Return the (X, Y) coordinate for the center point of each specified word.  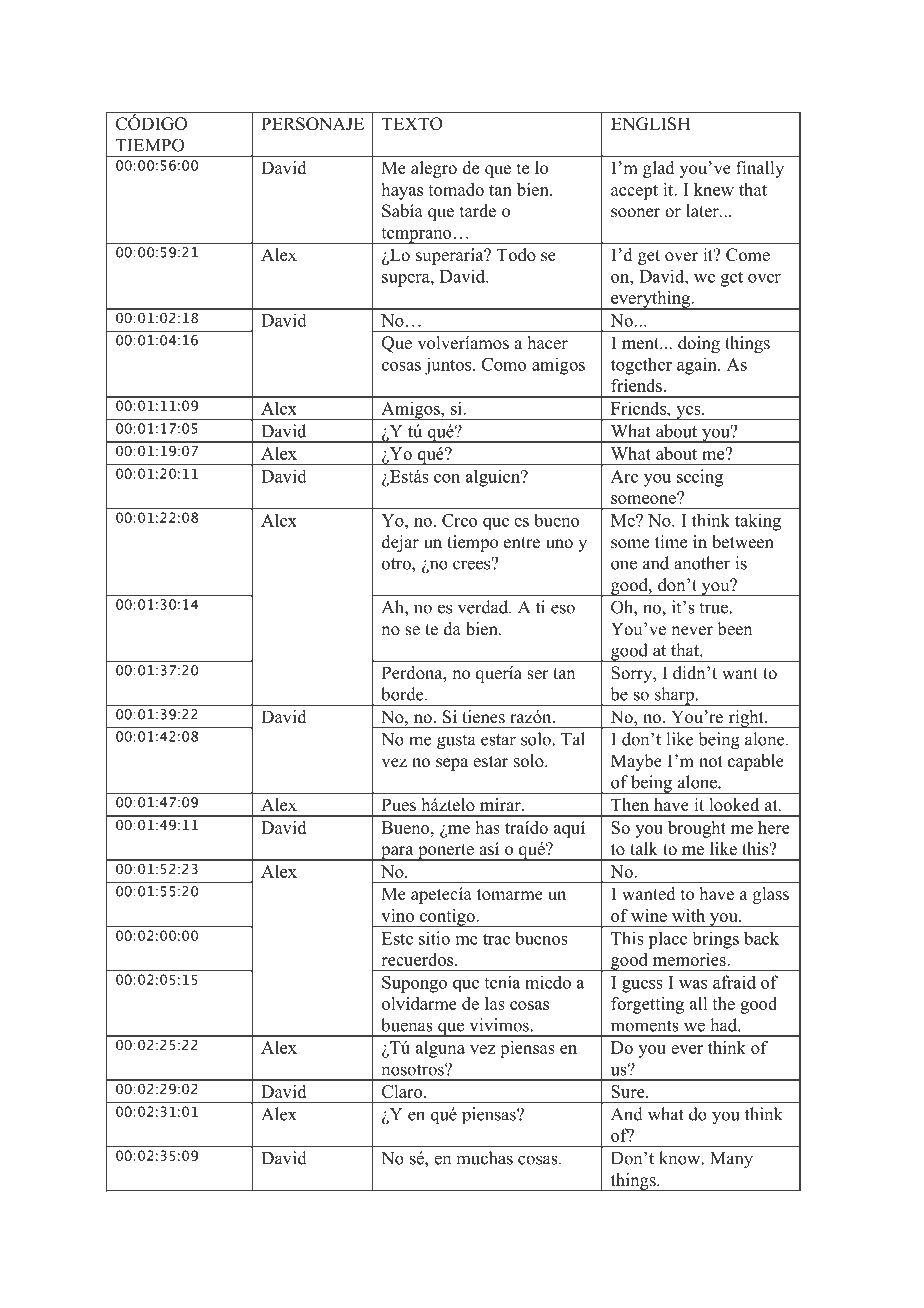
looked (734, 805)
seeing (700, 478)
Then (630, 805)
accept (634, 192)
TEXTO (412, 124)
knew (714, 189)
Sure (629, 1091)
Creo (459, 520)
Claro (403, 1091)
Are (624, 476)
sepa (452, 764)
